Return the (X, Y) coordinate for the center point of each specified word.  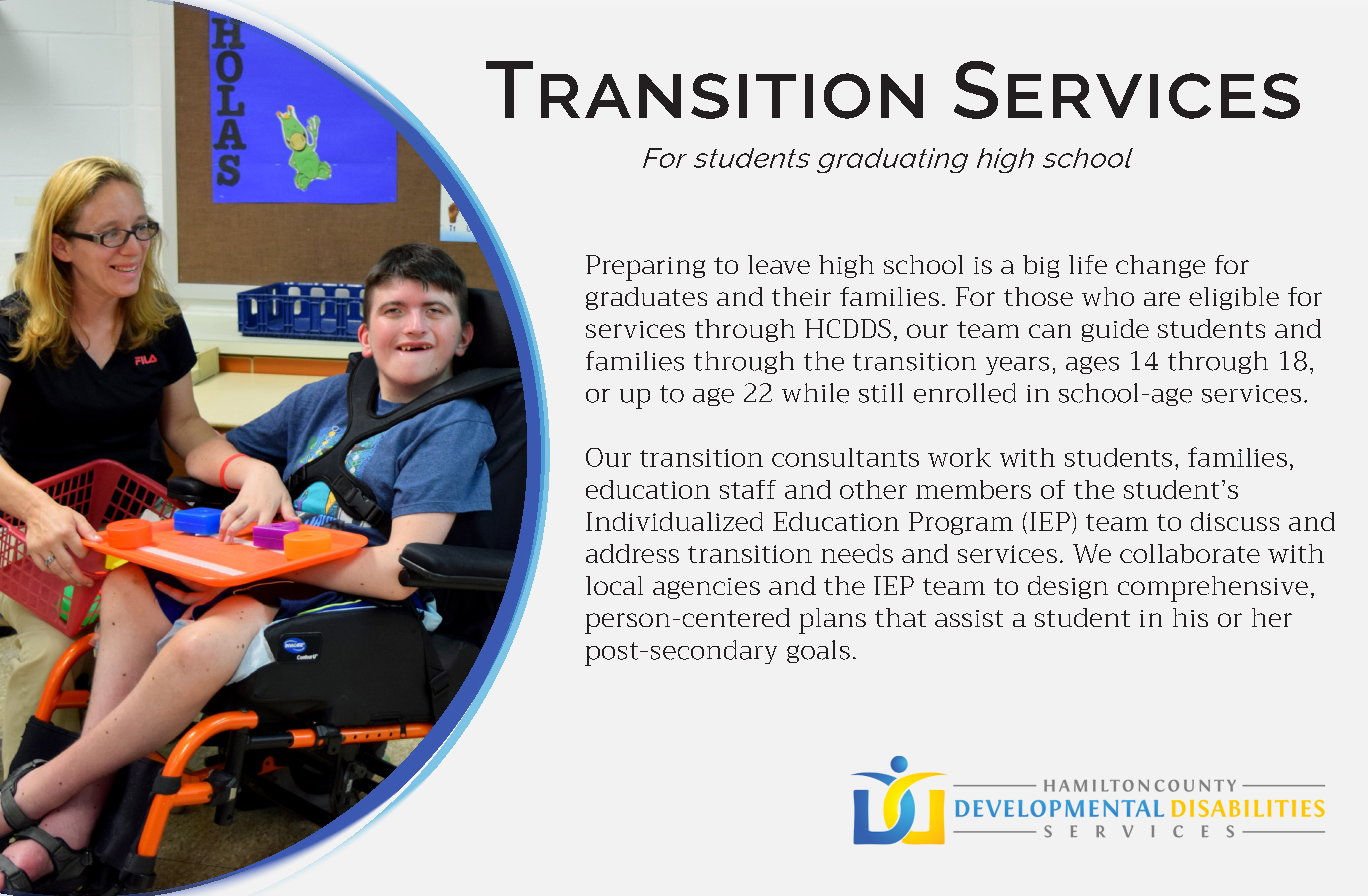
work (959, 457)
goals (818, 651)
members (973, 489)
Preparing (645, 268)
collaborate (1190, 553)
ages (1092, 365)
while (815, 393)
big (1041, 266)
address (632, 553)
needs (857, 553)
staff (748, 489)
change (1160, 266)
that (900, 617)
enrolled (965, 393)
